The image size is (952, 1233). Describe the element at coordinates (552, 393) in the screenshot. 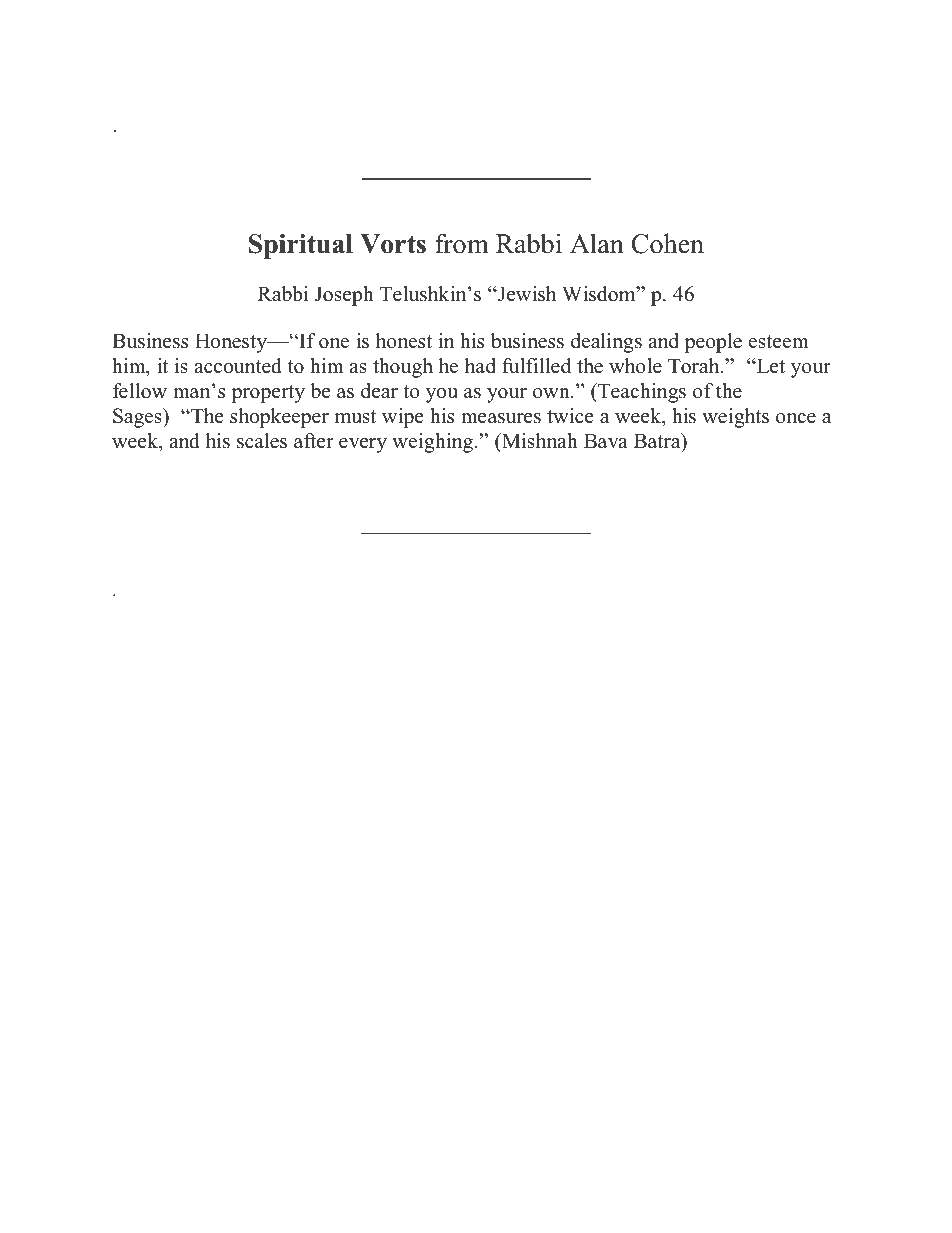

I see `own` at that location.
